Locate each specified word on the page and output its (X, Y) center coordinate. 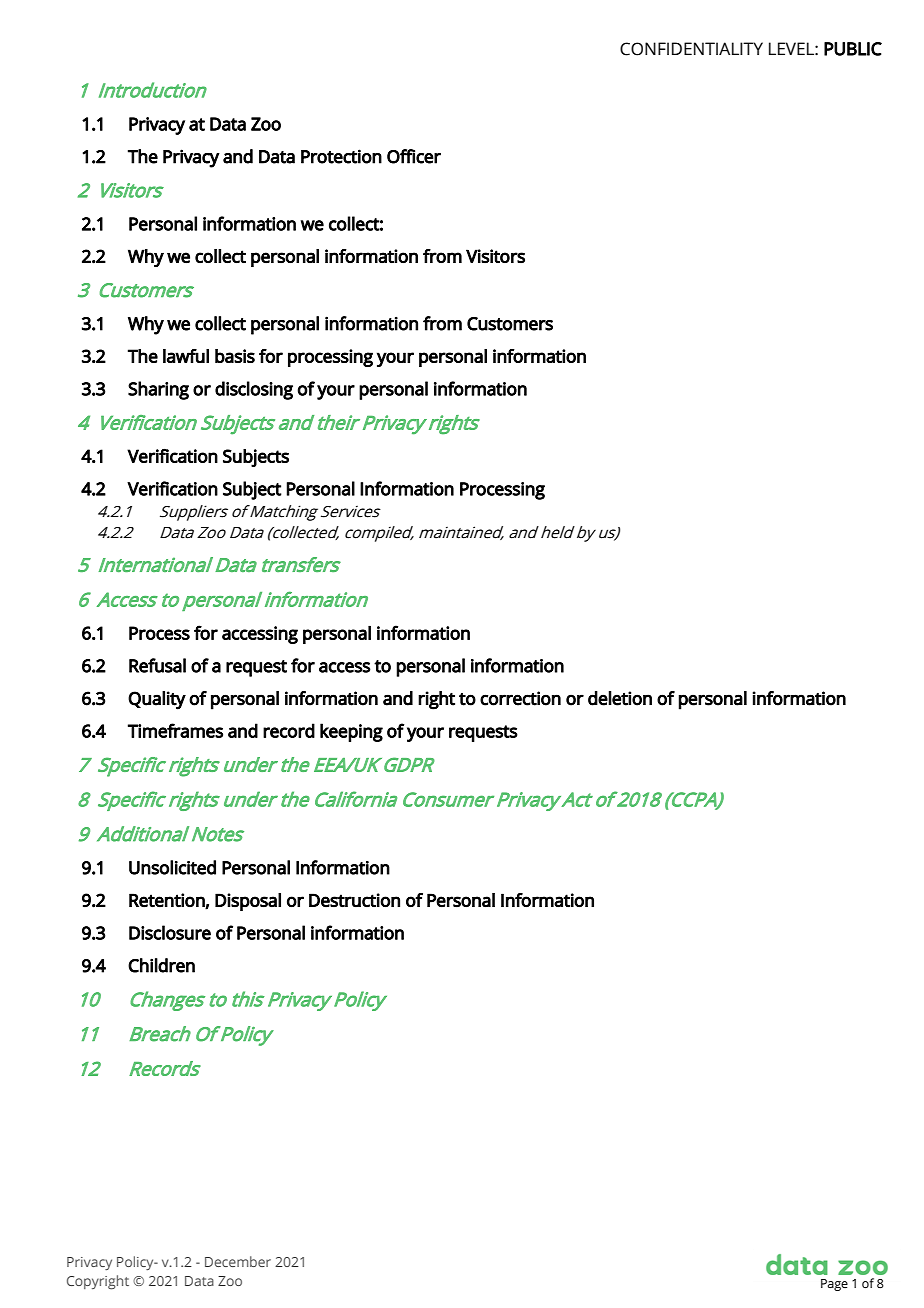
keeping (351, 732)
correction (520, 698)
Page (834, 1285)
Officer (414, 156)
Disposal (248, 902)
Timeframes (175, 730)
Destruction (354, 900)
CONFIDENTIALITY (691, 49)
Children (161, 965)
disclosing (254, 390)
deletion (620, 698)
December (238, 1261)
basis (235, 356)
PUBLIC (853, 49)
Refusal (157, 665)
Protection (341, 156)
